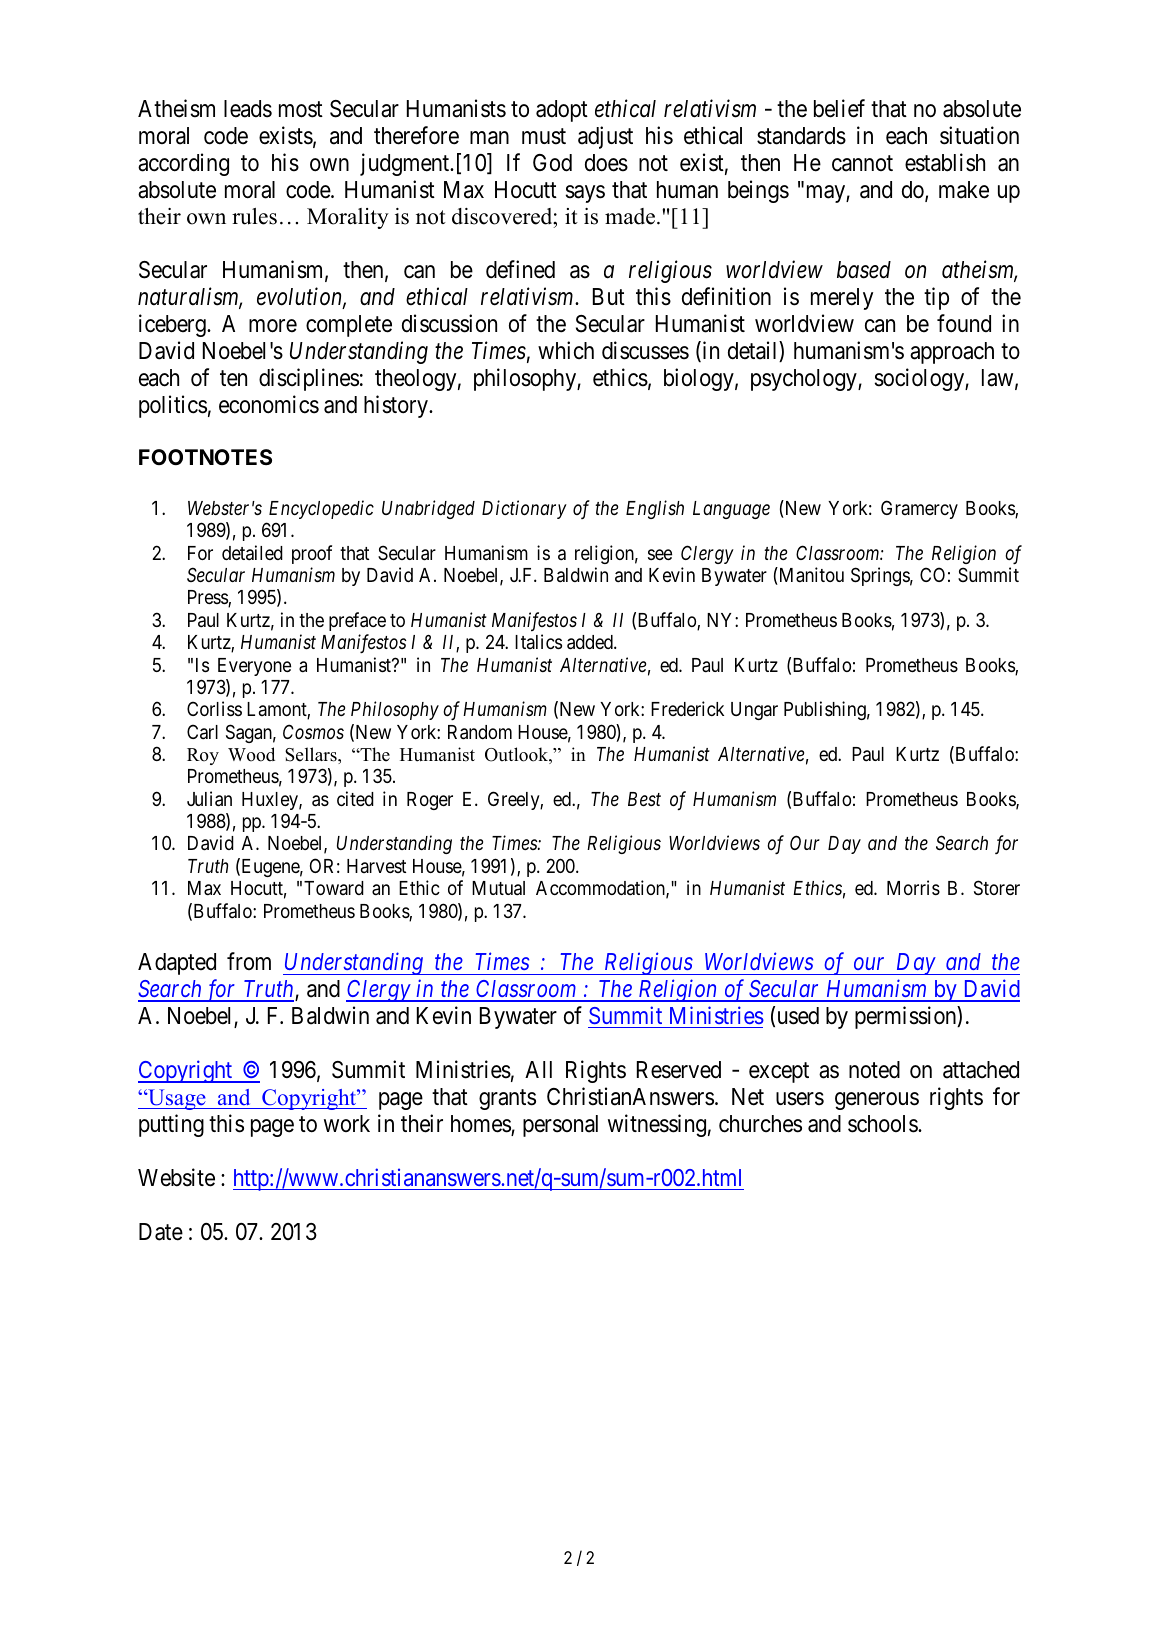  Describe the element at coordinates (248, 109) in the document. I see `leads` at that location.
